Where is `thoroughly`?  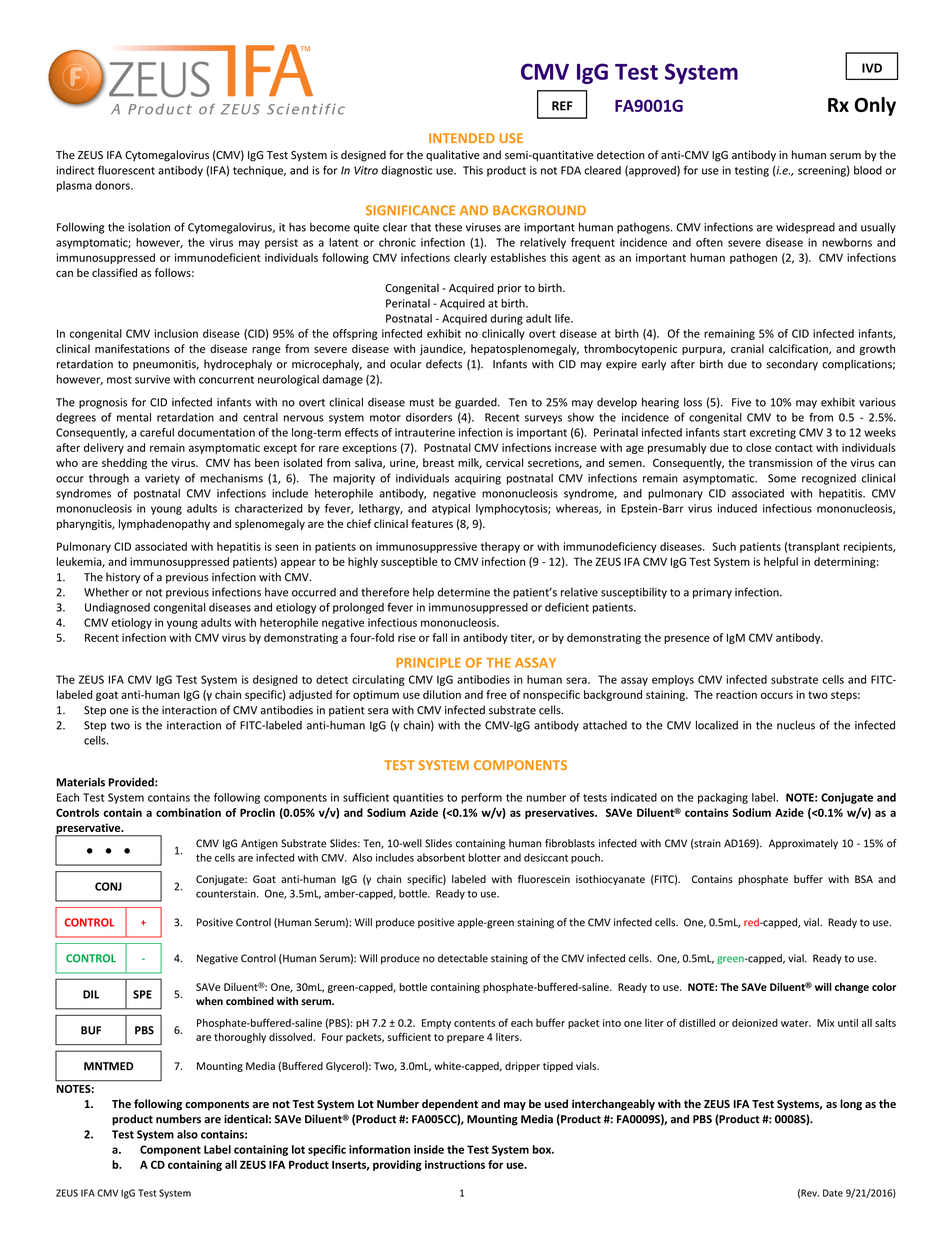
thoroughly is located at coordinates (240, 1038).
